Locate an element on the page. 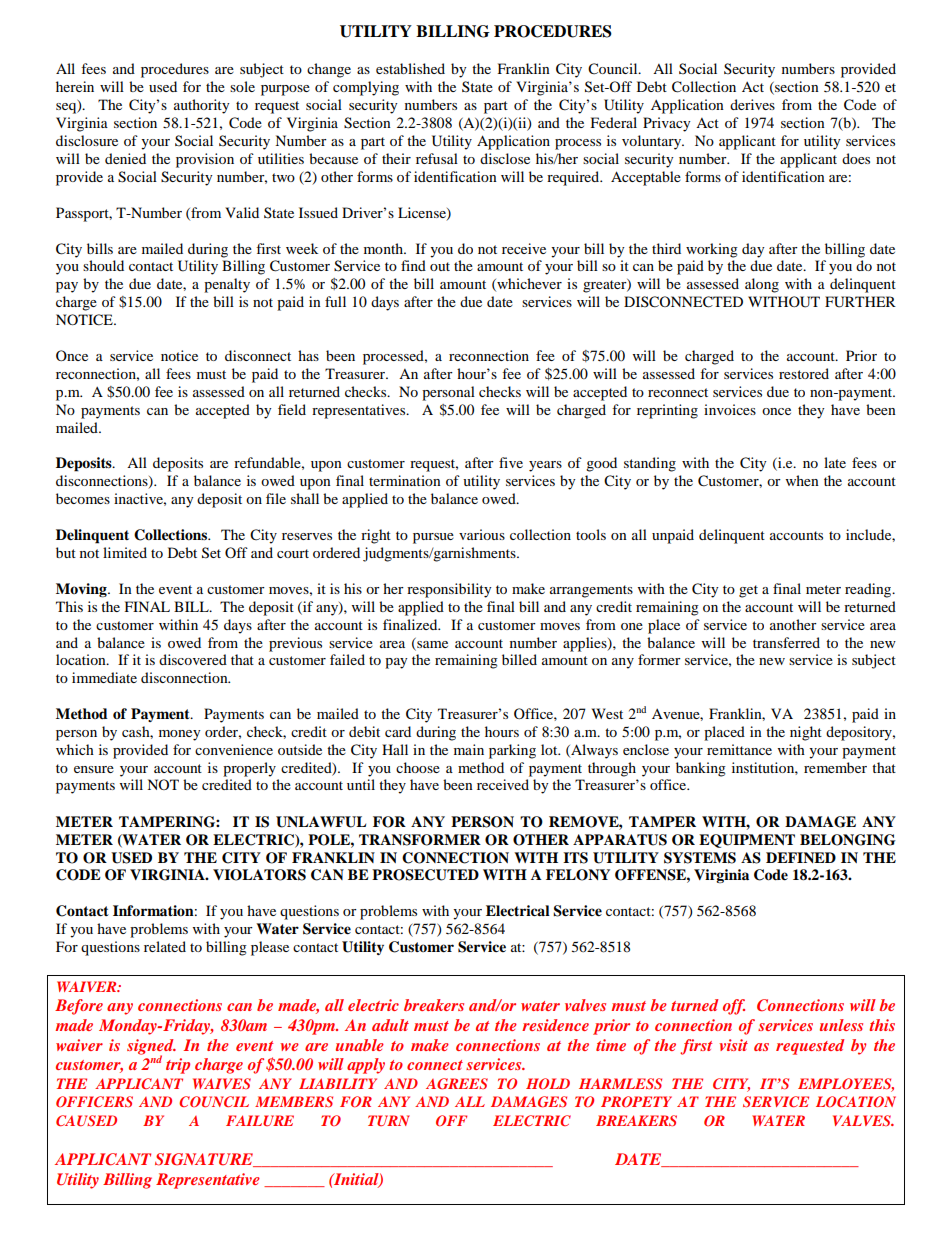 Image resolution: width=952 pixels, height=1233 pixels. authority is located at coordinates (202, 106).
